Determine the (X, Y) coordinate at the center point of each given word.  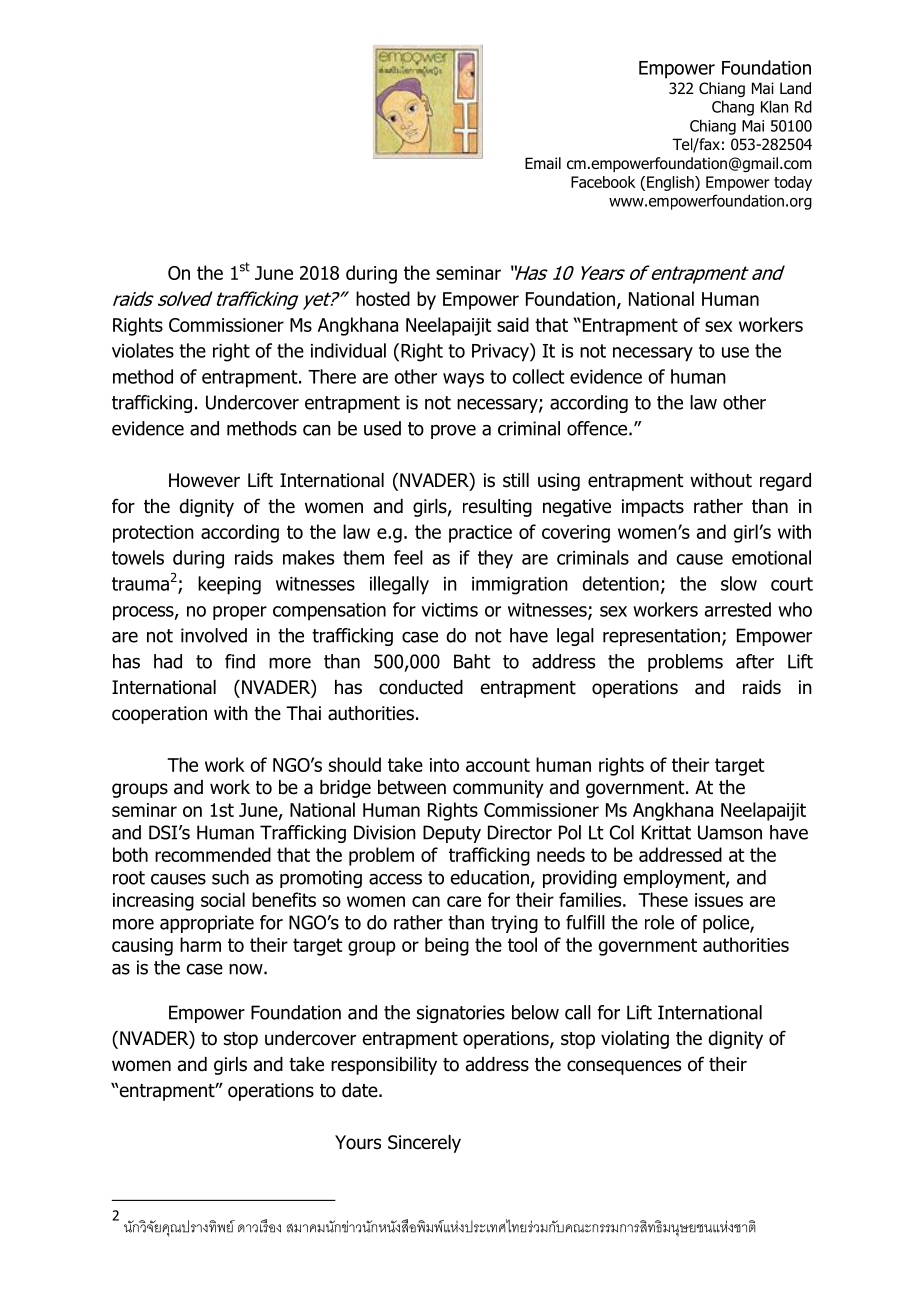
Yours (358, 1142)
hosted (383, 298)
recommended (213, 854)
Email (543, 163)
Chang (733, 108)
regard (785, 482)
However (204, 480)
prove (453, 432)
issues (719, 900)
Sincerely (424, 1144)
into (444, 765)
